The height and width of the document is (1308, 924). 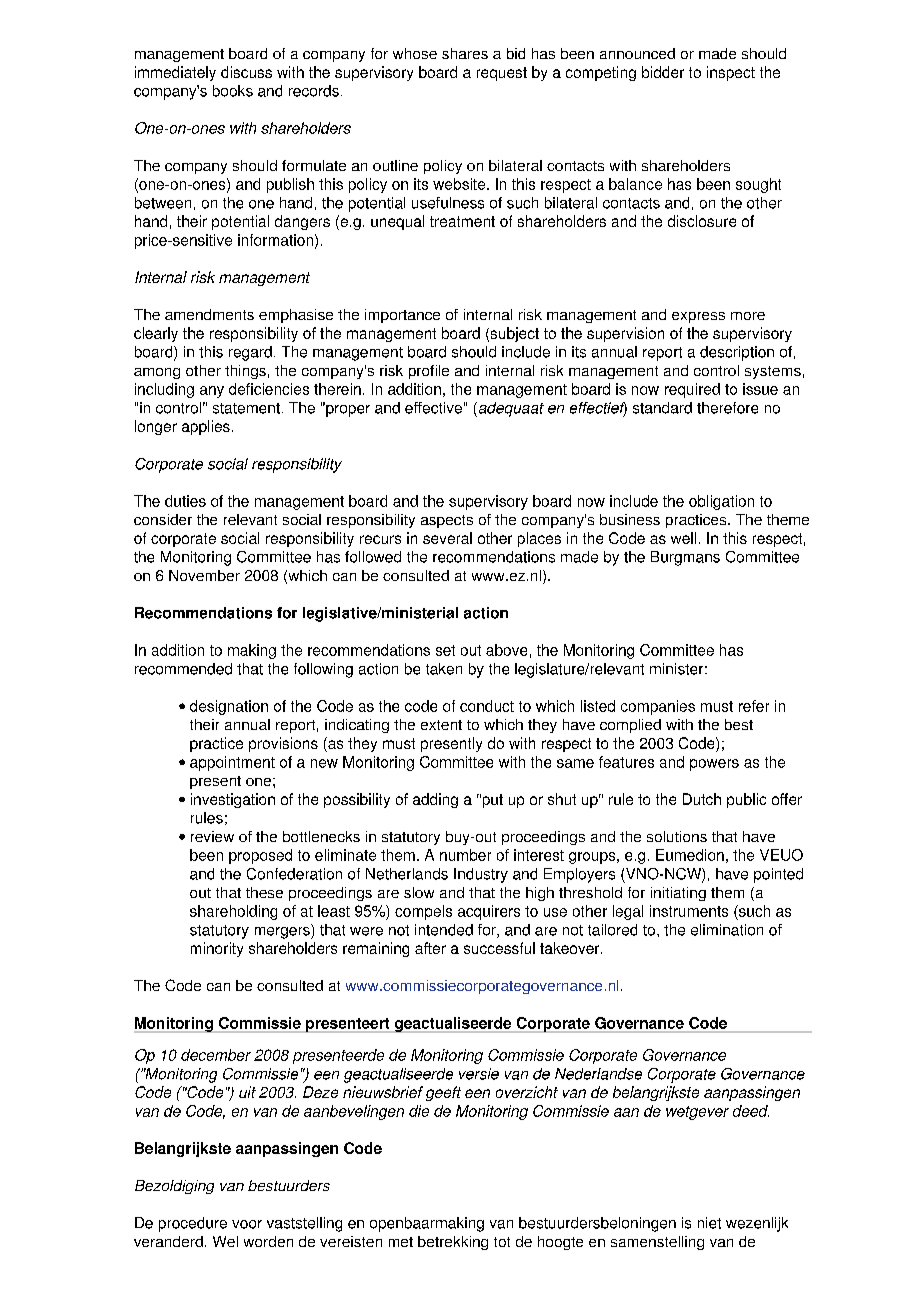 I want to click on tot, so click(x=502, y=1242).
